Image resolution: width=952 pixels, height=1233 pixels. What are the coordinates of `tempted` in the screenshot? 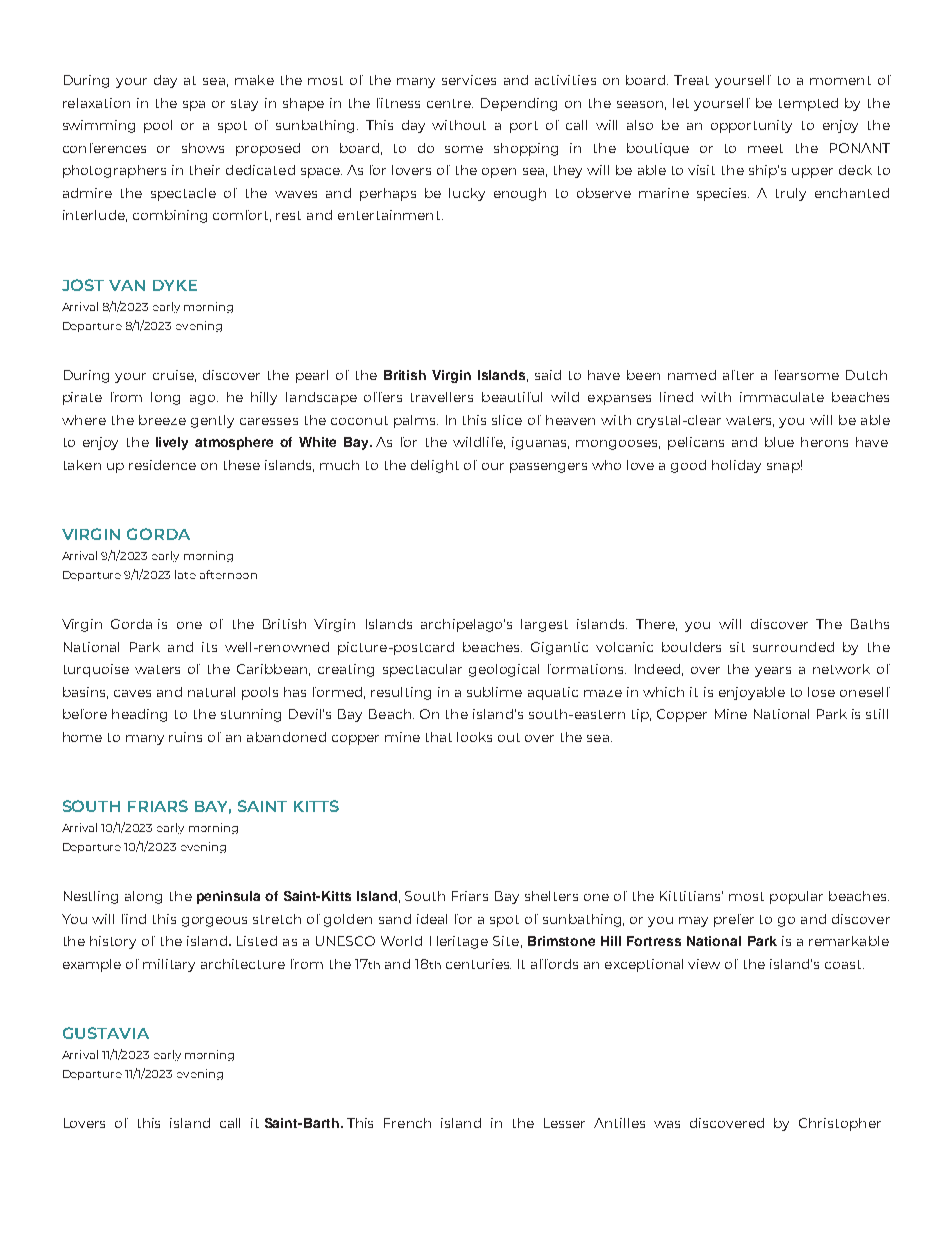 It's located at (808, 104).
